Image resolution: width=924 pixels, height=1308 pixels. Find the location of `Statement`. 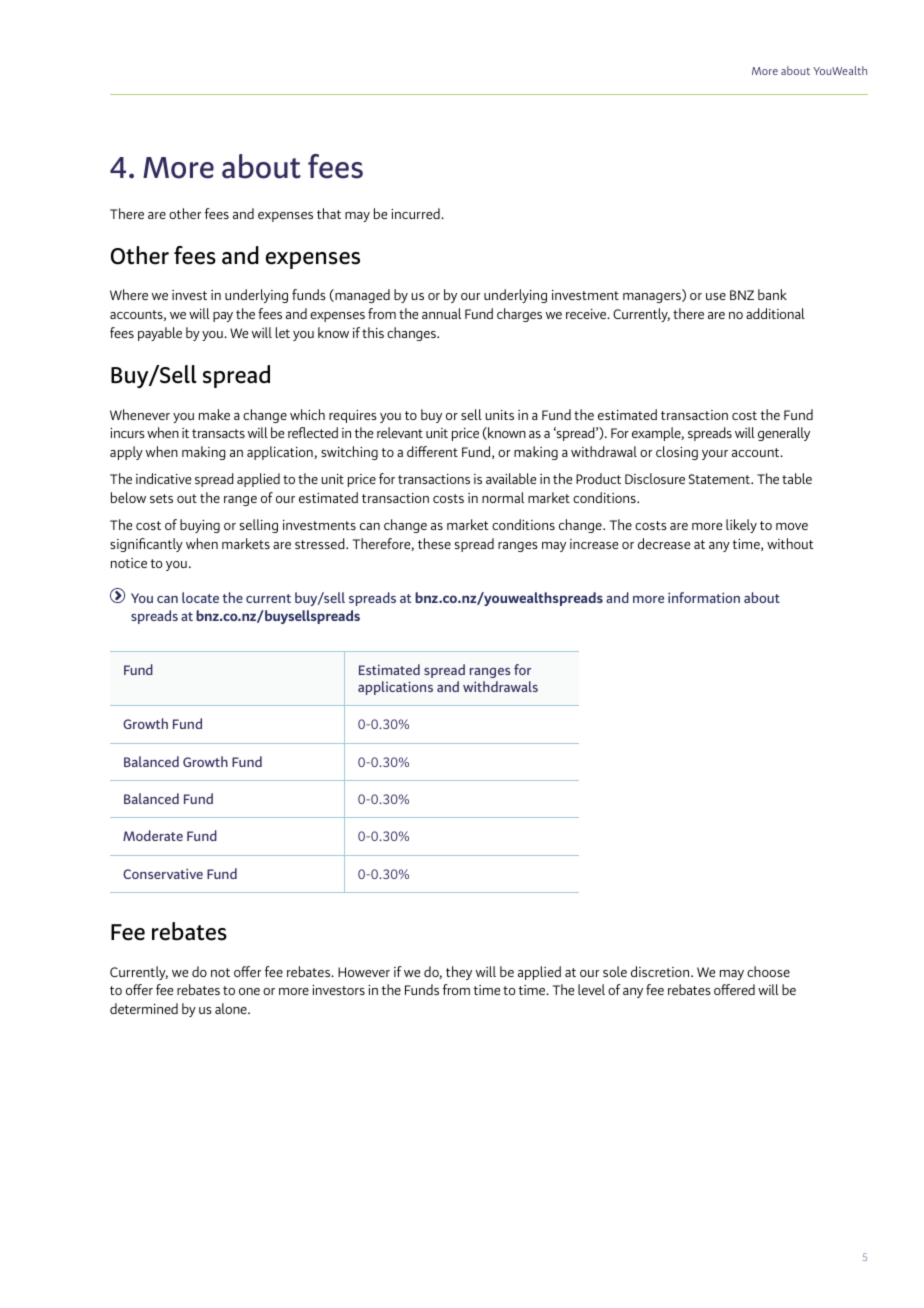

Statement is located at coordinates (720, 479).
